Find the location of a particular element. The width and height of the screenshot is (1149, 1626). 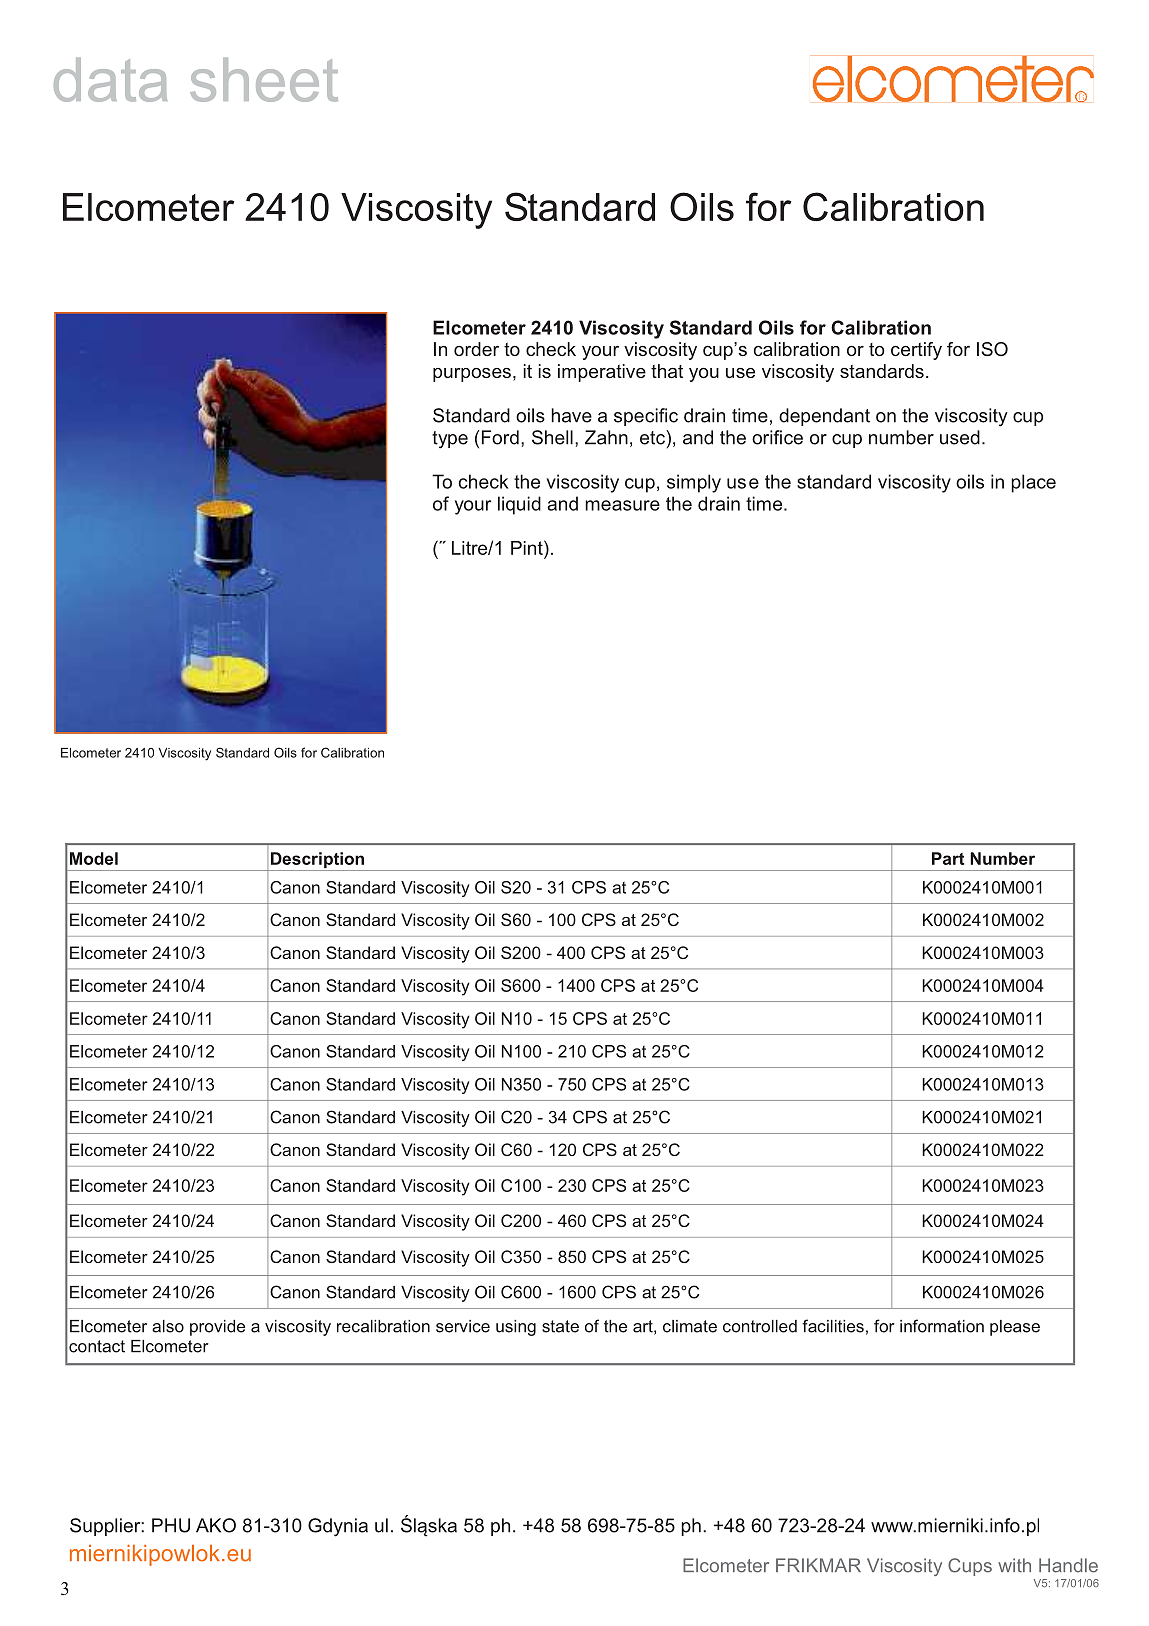

ISO is located at coordinates (992, 349).
